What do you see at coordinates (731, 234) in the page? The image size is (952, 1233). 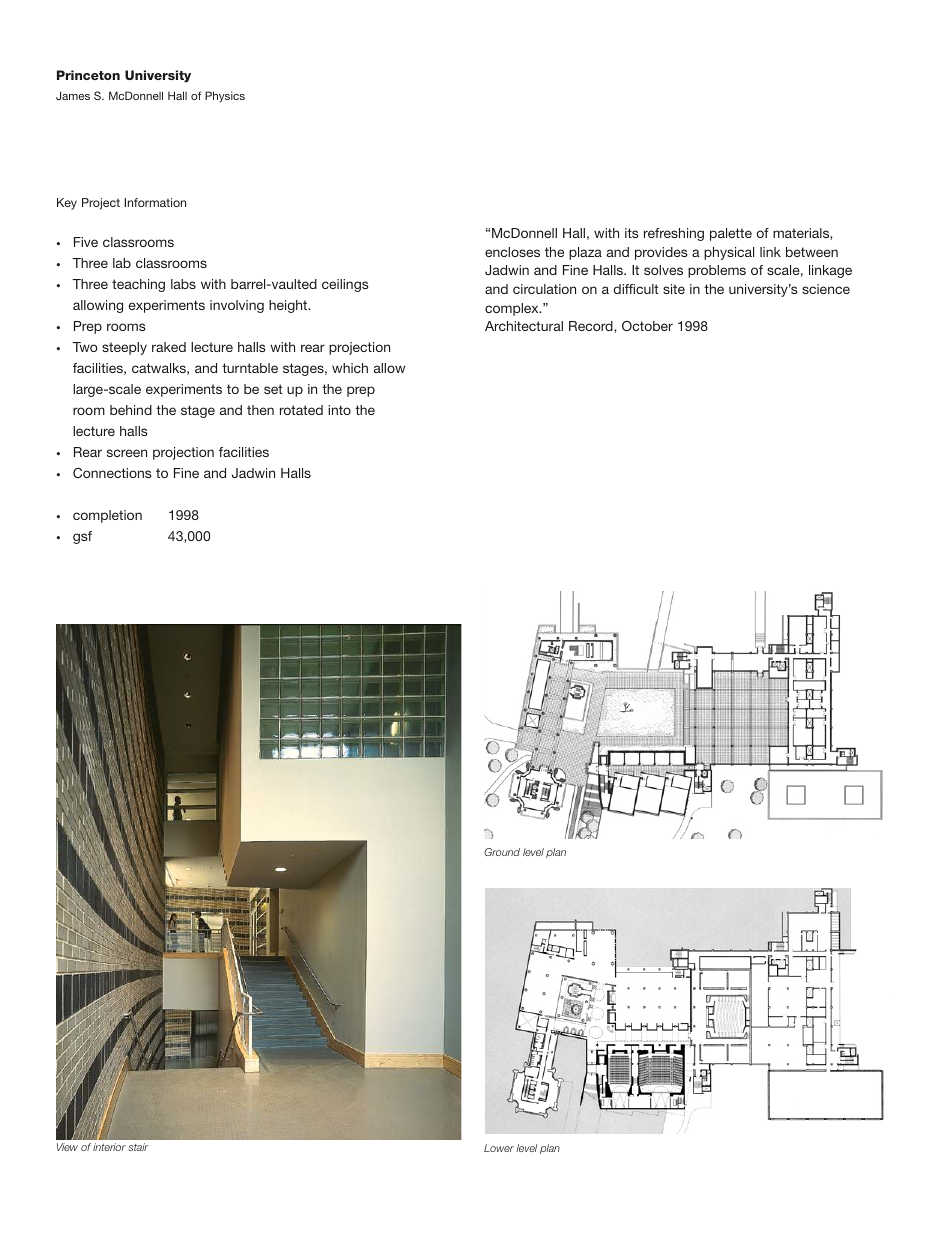 I see `palette` at bounding box center [731, 234].
